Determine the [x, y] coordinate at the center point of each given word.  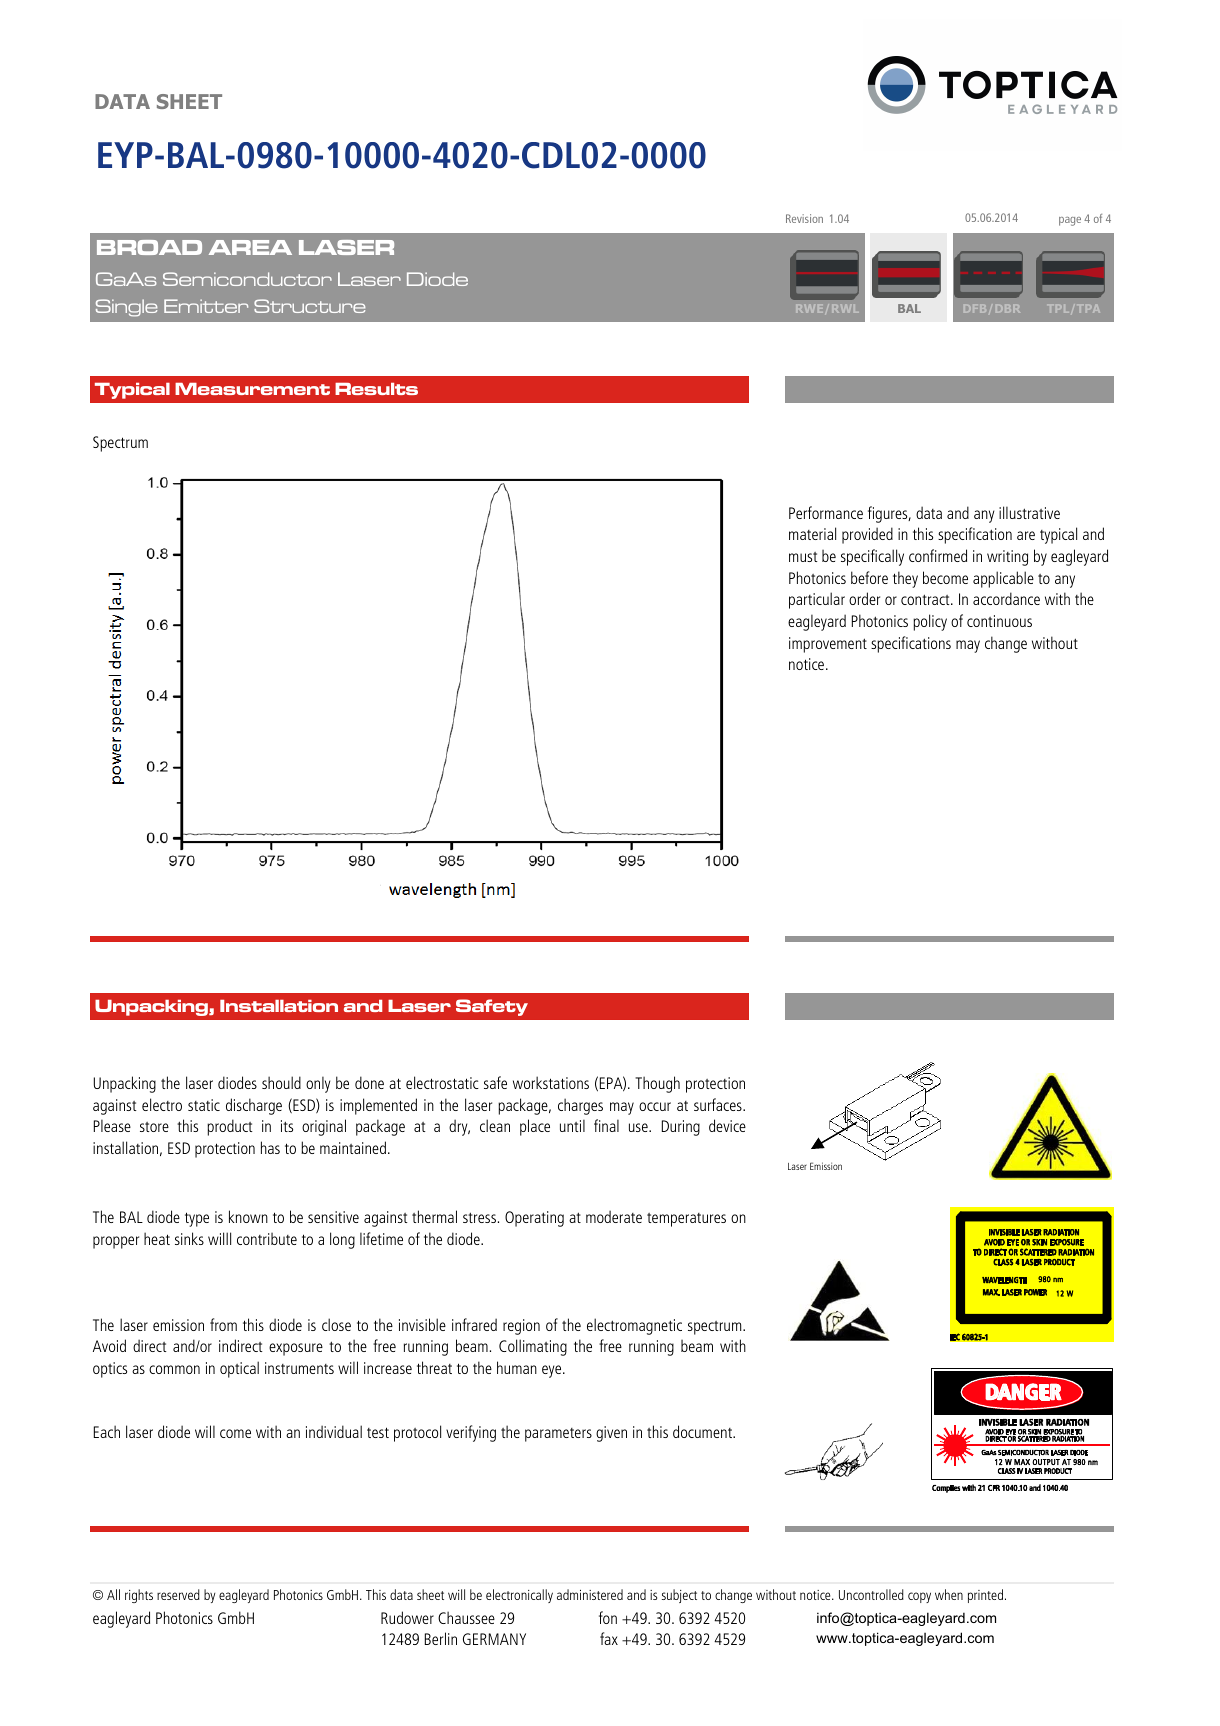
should [281, 1082]
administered [590, 1594]
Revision [804, 218]
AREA [250, 247]
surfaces [719, 1104]
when [949, 1594]
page [1070, 221]
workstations [551, 1082]
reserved [178, 1594]
